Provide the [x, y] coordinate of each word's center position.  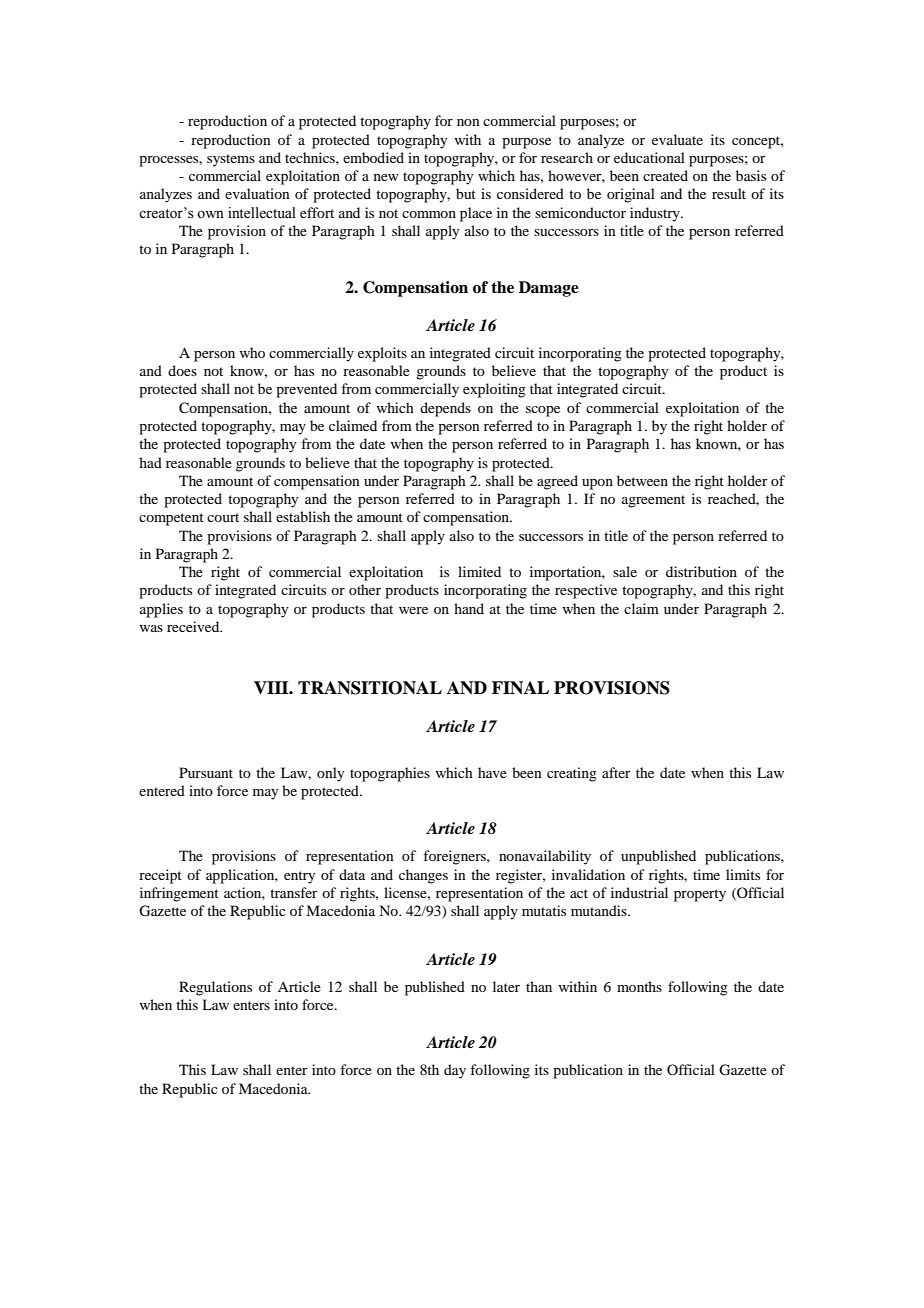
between [642, 480]
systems [231, 160]
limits [743, 874]
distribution [701, 571]
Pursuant [206, 772]
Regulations [215, 988]
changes [423, 876]
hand [469, 608]
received [194, 626]
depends [445, 409]
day [455, 1071]
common [429, 214]
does [182, 370]
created [665, 175]
